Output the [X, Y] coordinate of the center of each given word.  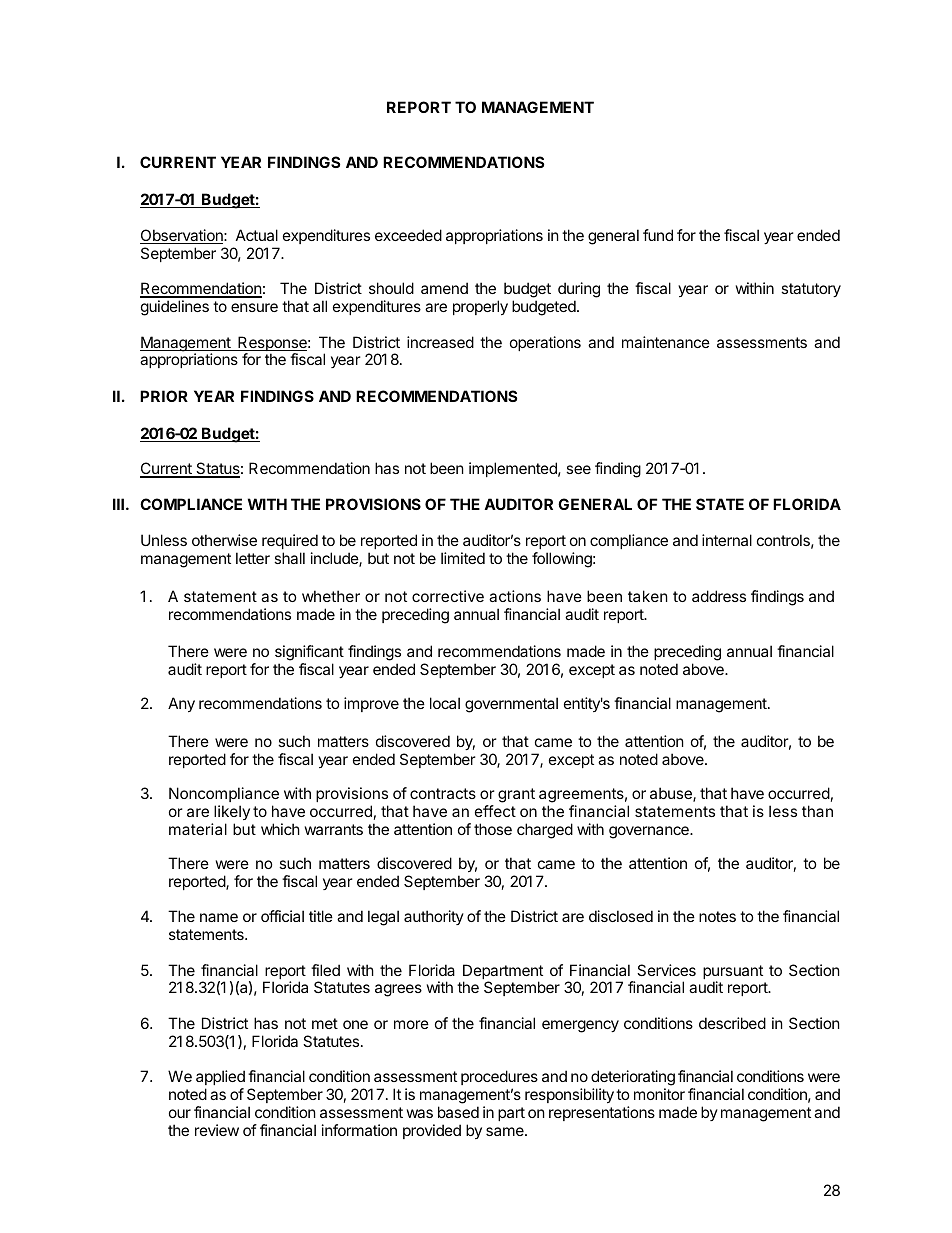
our [180, 1113]
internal [727, 540]
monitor [659, 1094]
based [458, 1112]
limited [463, 558]
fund [658, 235]
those [493, 829]
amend [444, 288]
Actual [257, 235]
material [198, 829]
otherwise [224, 540]
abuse [672, 794]
